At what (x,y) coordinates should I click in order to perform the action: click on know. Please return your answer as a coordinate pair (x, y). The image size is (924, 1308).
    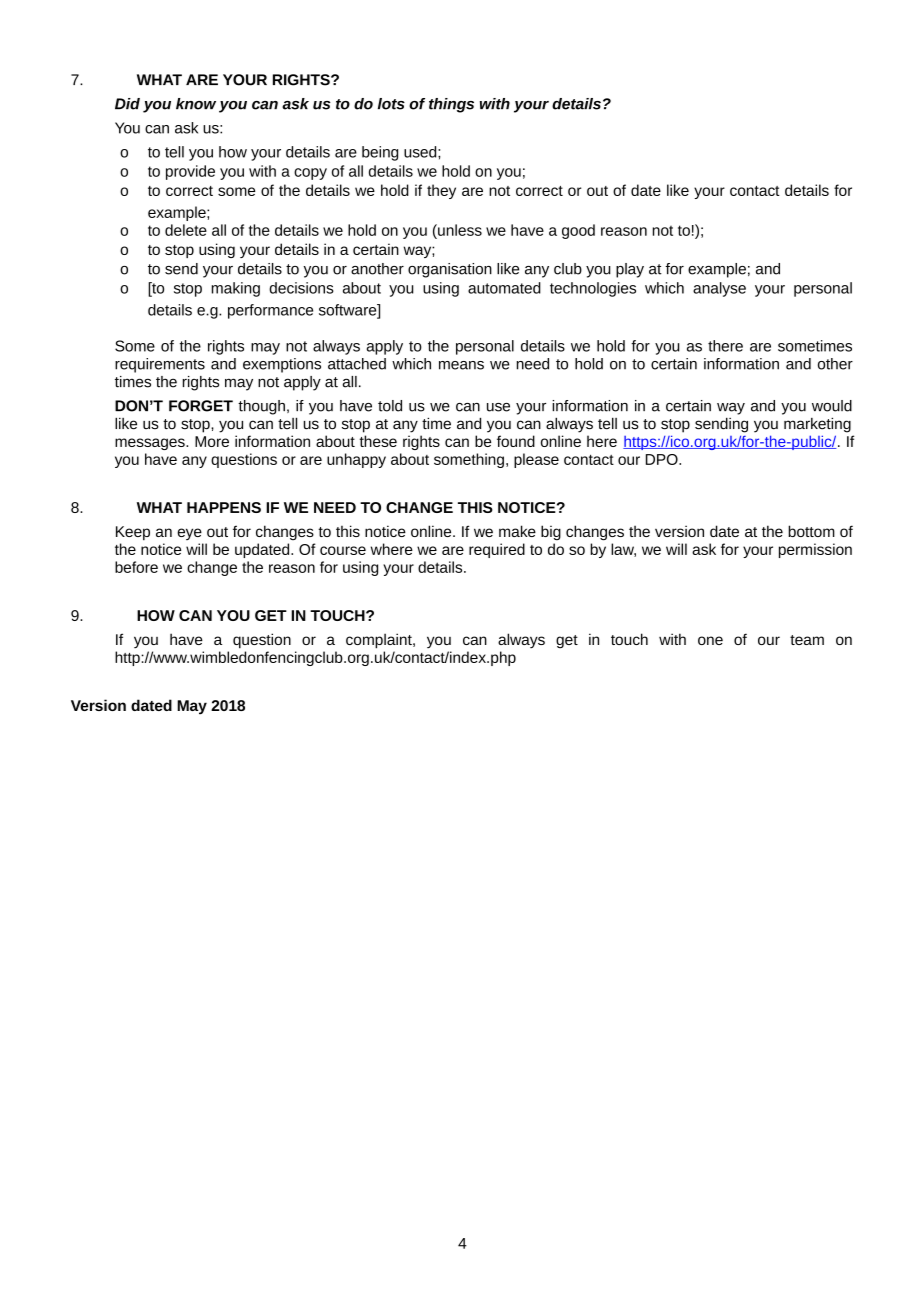
    Looking at the image, I should click on (196, 104).
